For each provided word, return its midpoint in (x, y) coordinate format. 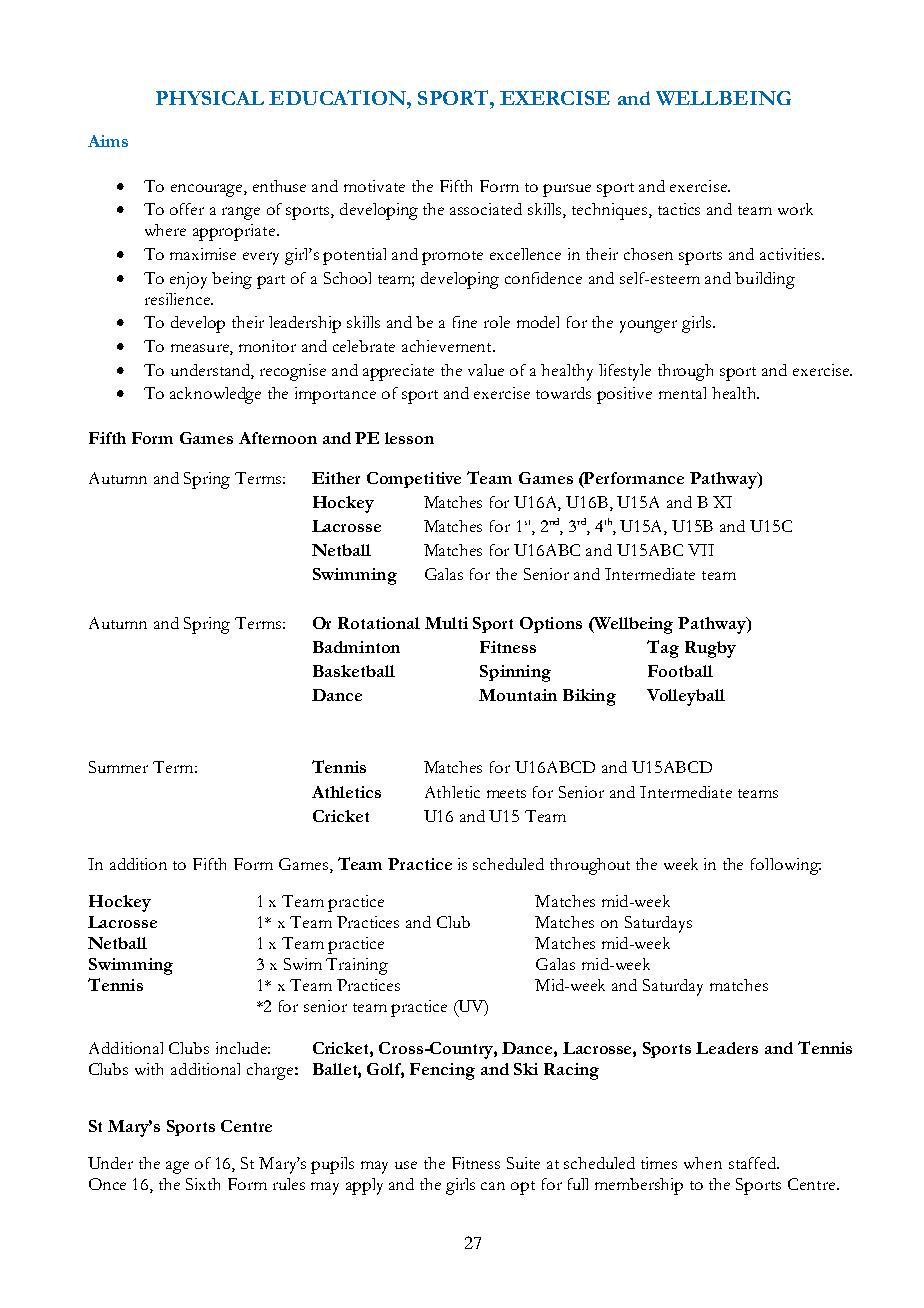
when (703, 1163)
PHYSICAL (210, 98)
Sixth (203, 1184)
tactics (679, 209)
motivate (374, 186)
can (493, 1186)
